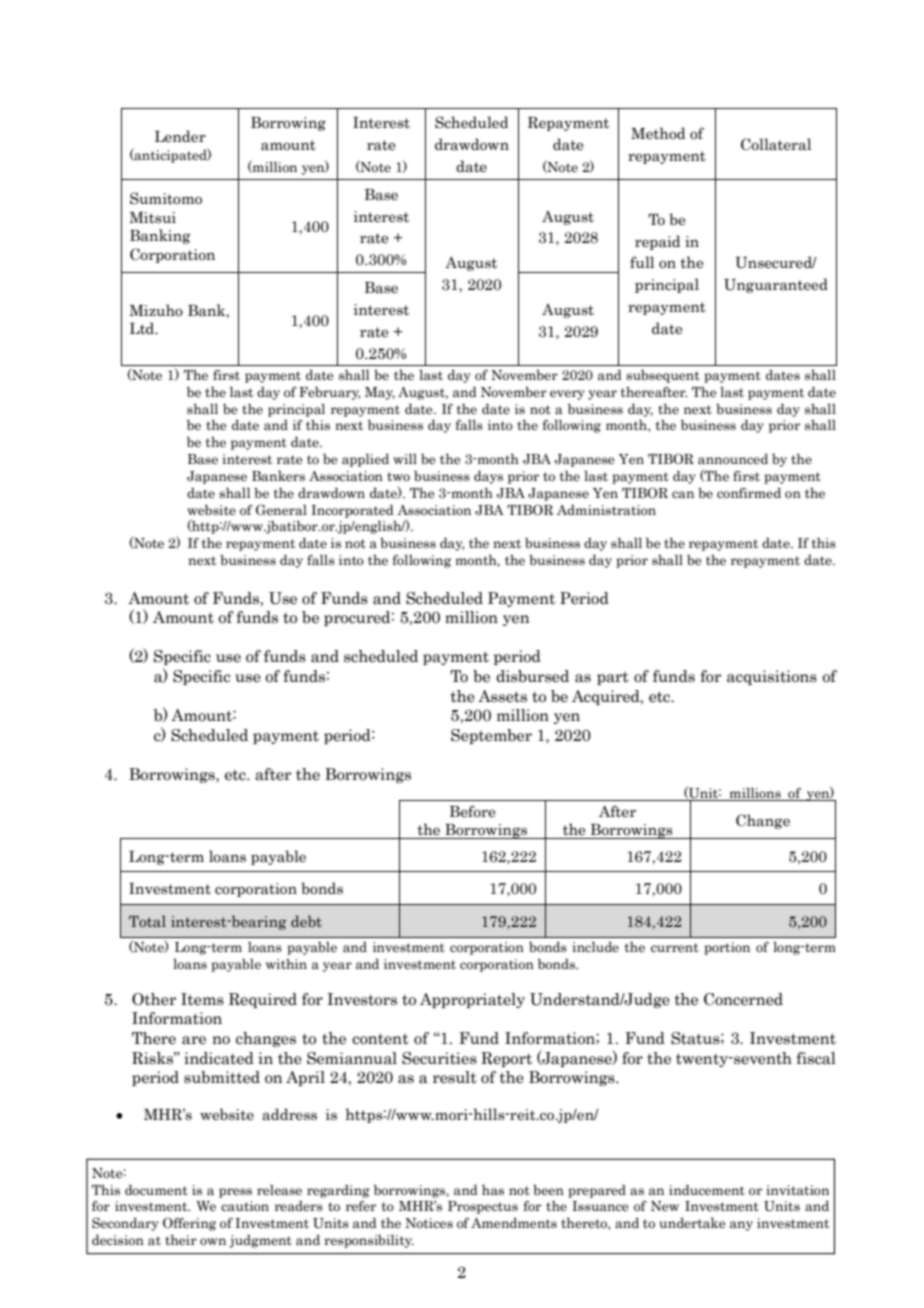  What do you see at coordinates (147, 921) in the document?
I see `Total` at bounding box center [147, 921].
